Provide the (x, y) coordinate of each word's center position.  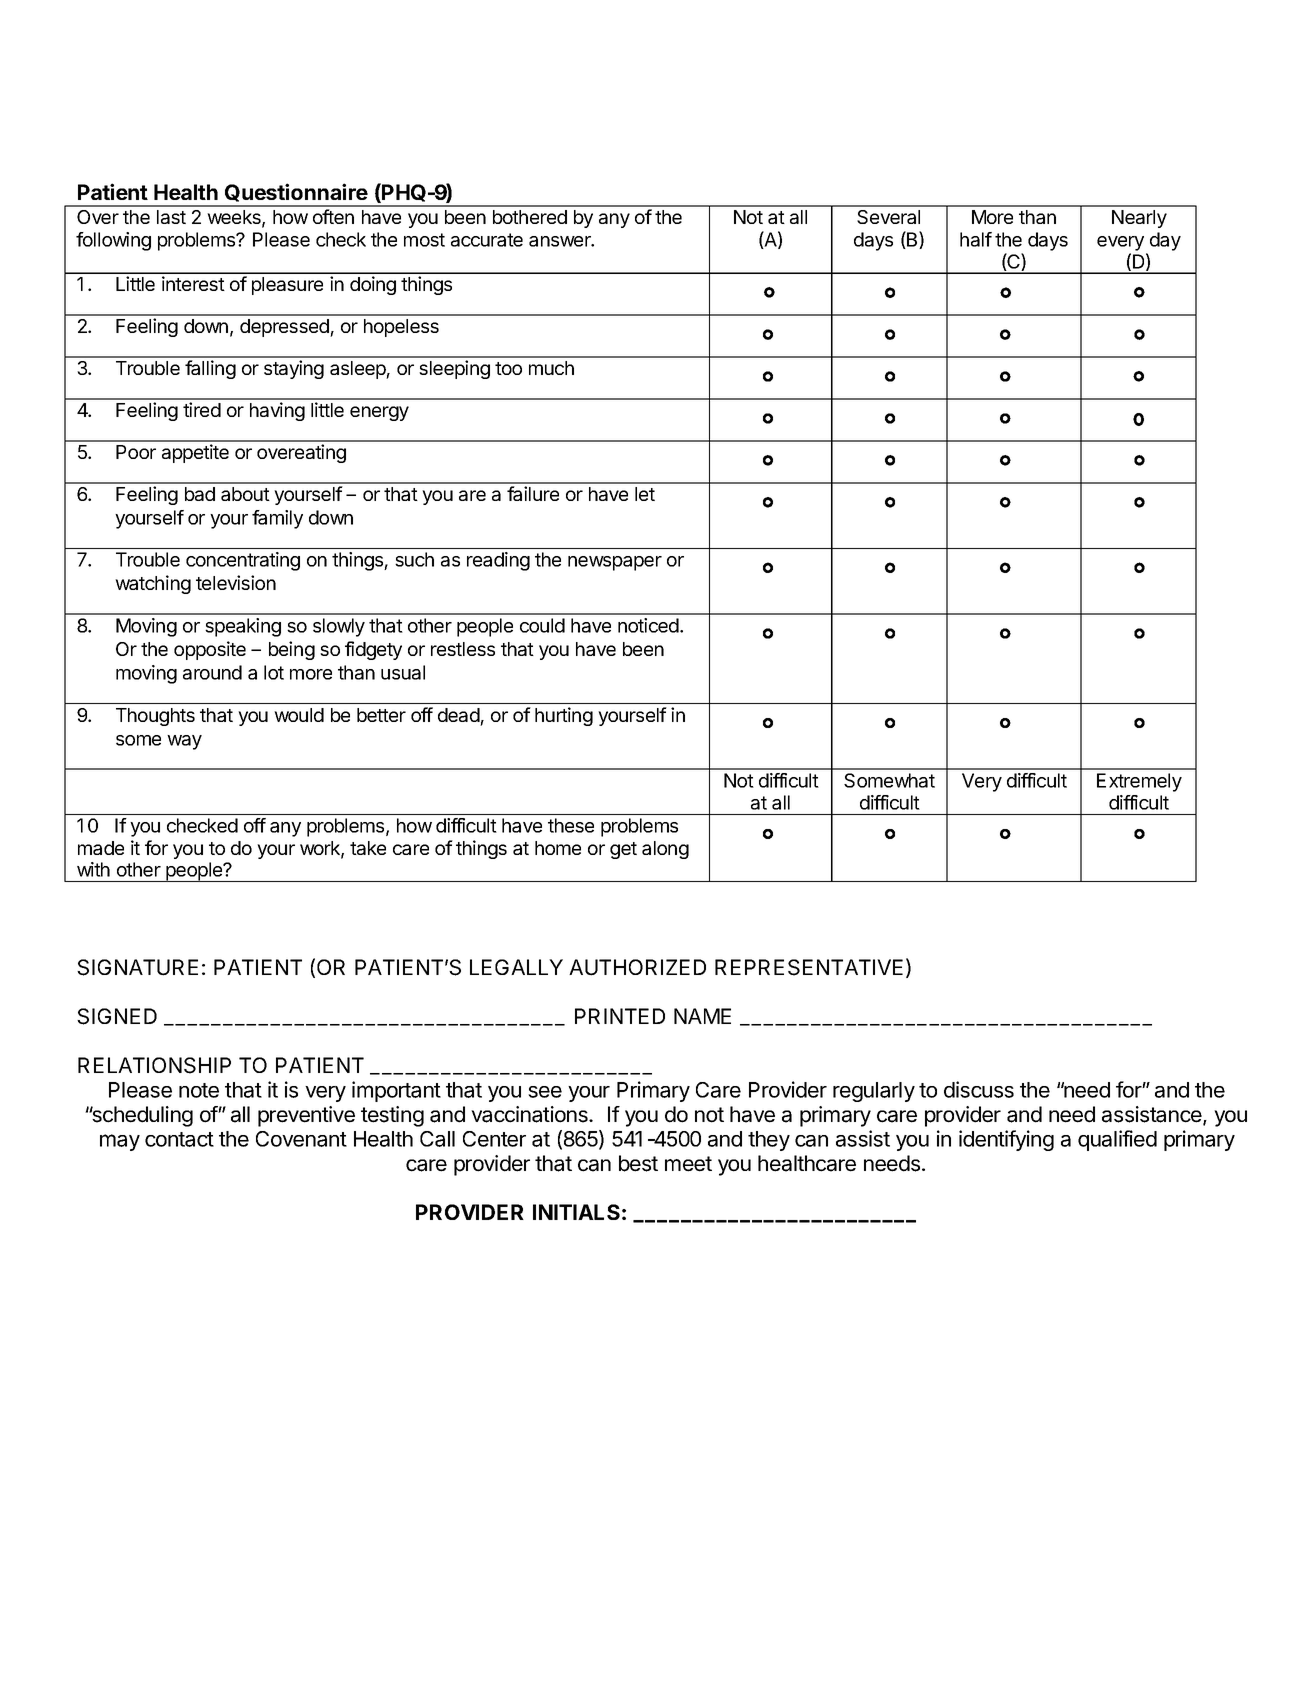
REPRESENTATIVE (809, 967)
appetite (195, 453)
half (976, 239)
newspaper (615, 563)
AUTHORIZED (637, 967)
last (171, 217)
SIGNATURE (137, 967)
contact (179, 1139)
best (638, 1163)
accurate (487, 240)
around (212, 672)
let (645, 494)
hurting (564, 716)
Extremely (1139, 782)
